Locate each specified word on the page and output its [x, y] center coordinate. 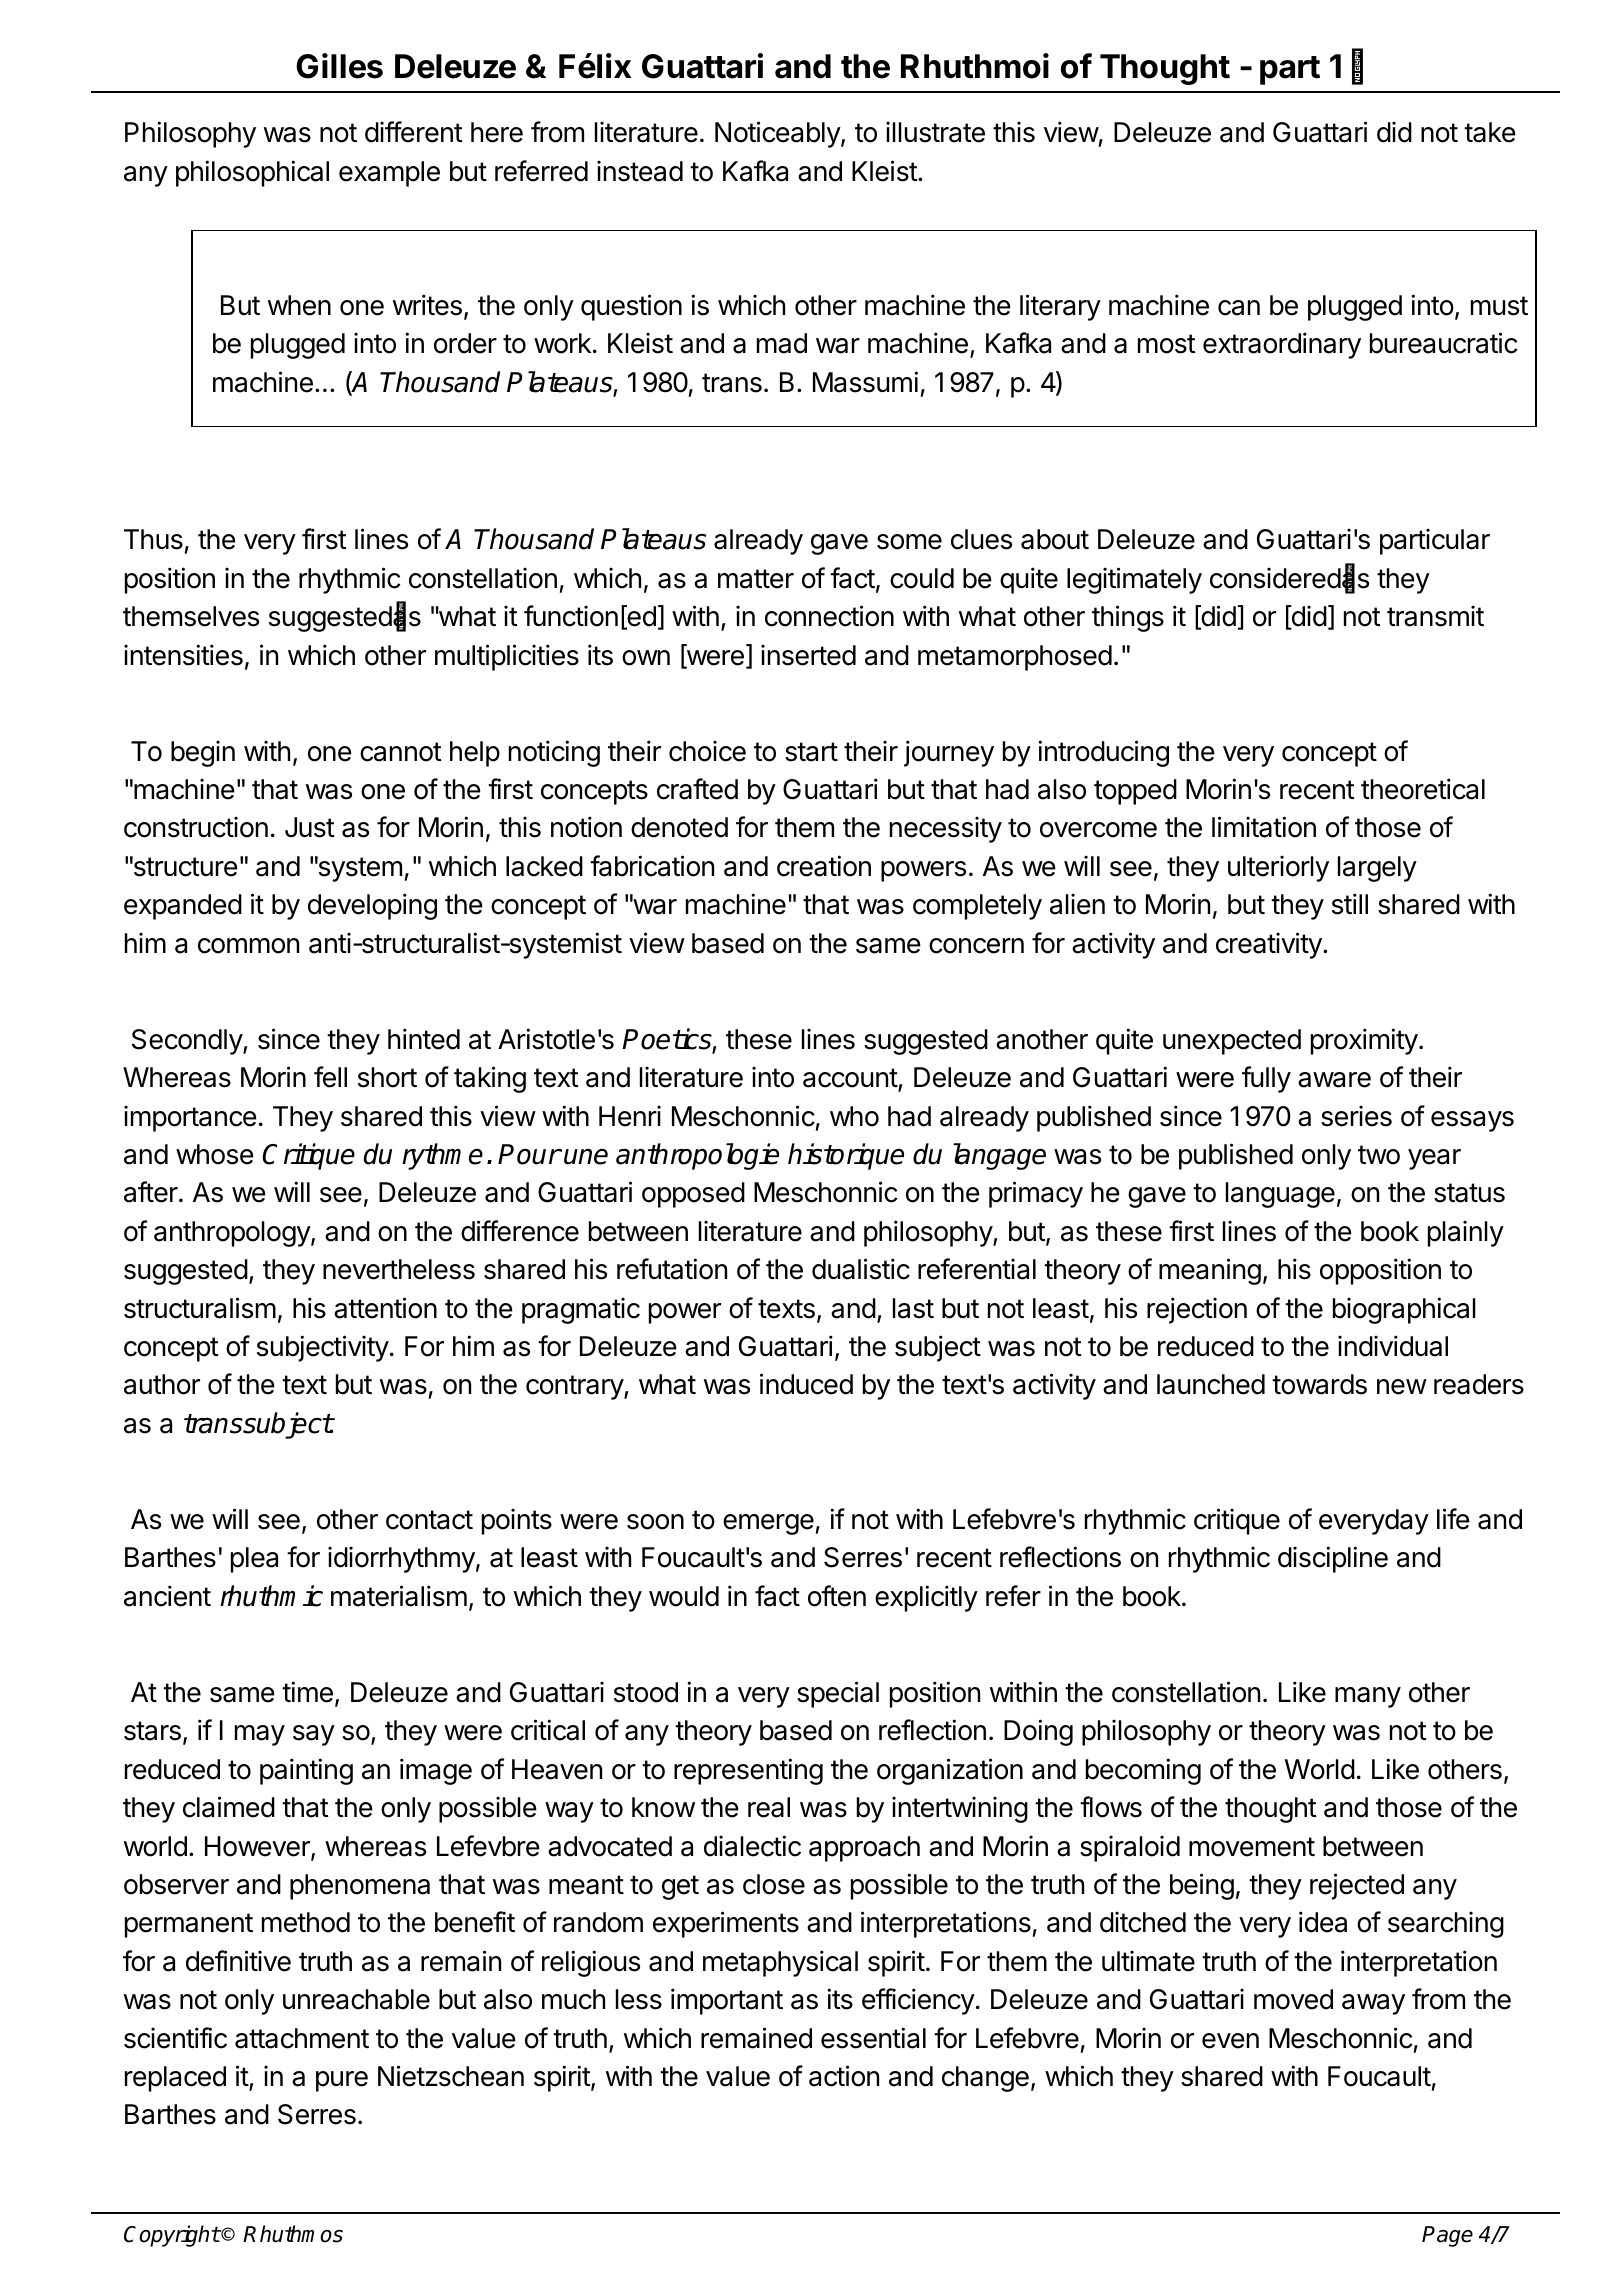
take [1490, 132]
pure [342, 2081]
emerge [769, 1524]
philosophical [252, 173]
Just [310, 827]
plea [254, 1560]
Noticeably [778, 134]
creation [824, 866]
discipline [1333, 1559]
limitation [1264, 827]
